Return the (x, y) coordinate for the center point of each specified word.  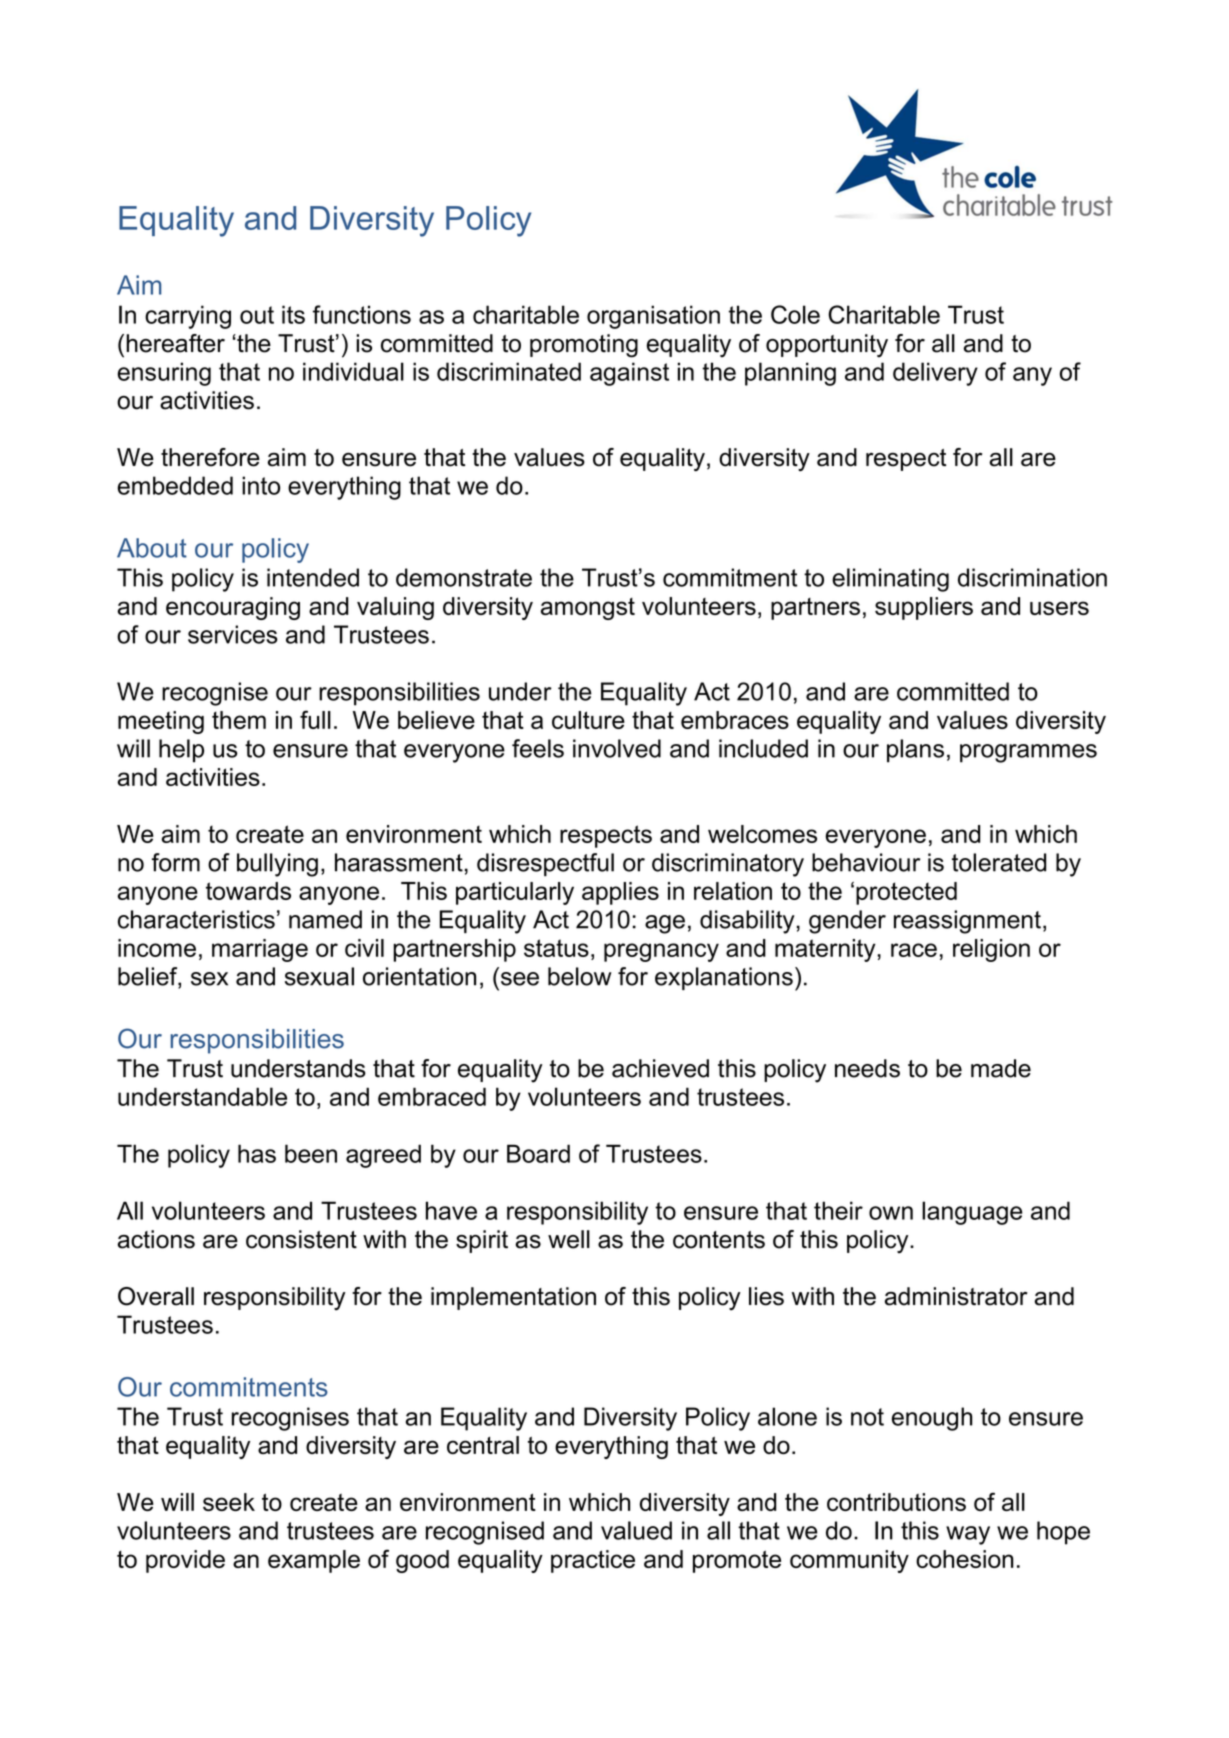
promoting (584, 346)
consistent (301, 1239)
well (569, 1239)
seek (229, 1502)
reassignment (967, 922)
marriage (260, 950)
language (972, 1213)
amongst (588, 609)
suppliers (924, 608)
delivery (935, 374)
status (556, 948)
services (233, 634)
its (293, 314)
